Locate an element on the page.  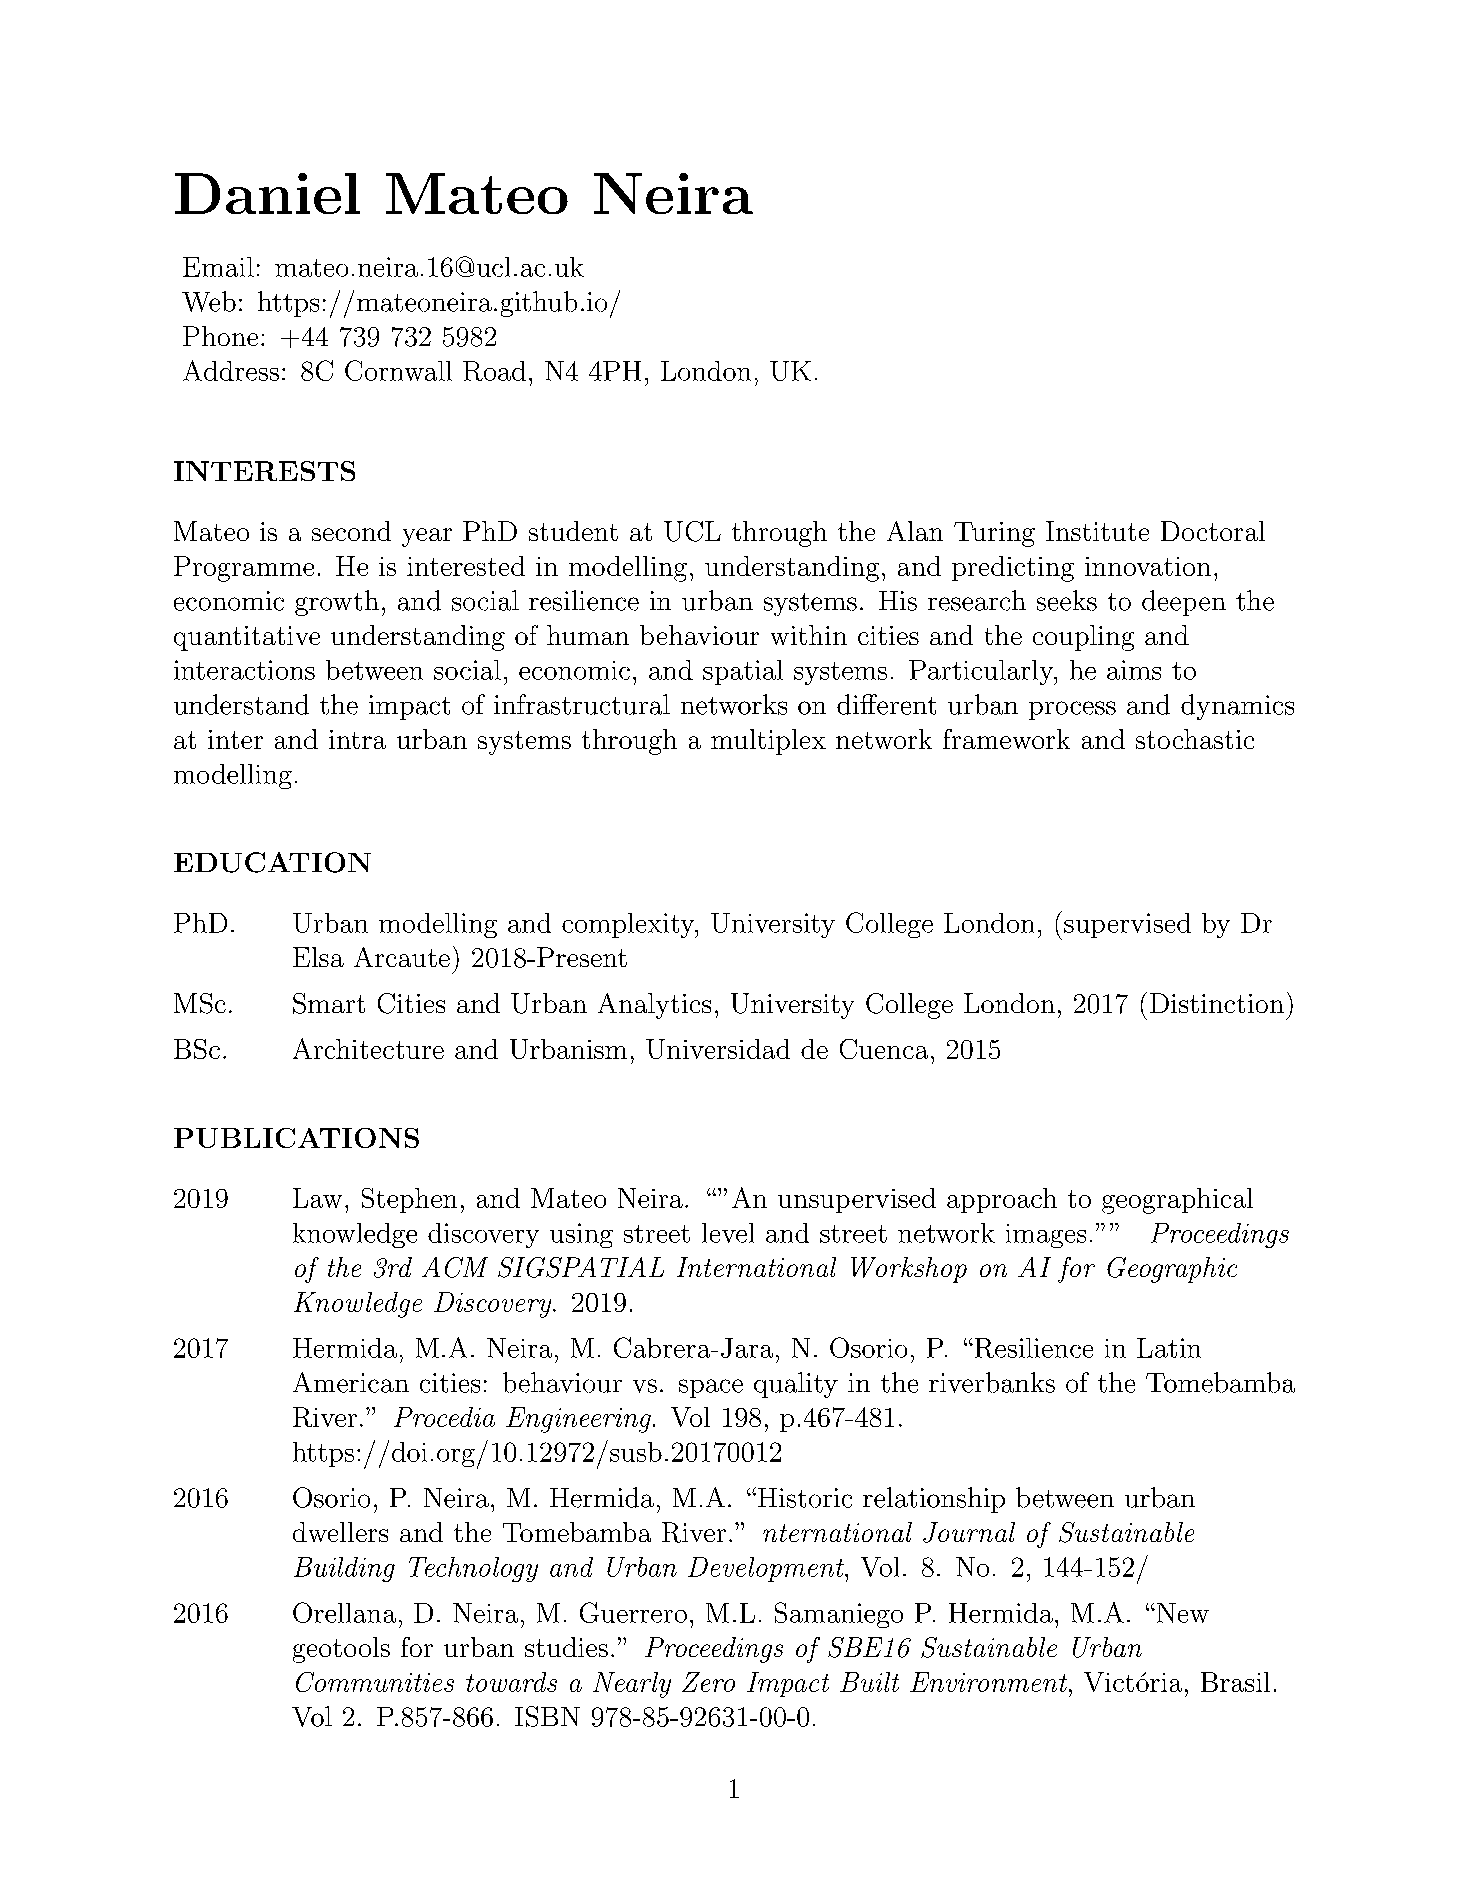
Law is located at coordinates (317, 1198).
